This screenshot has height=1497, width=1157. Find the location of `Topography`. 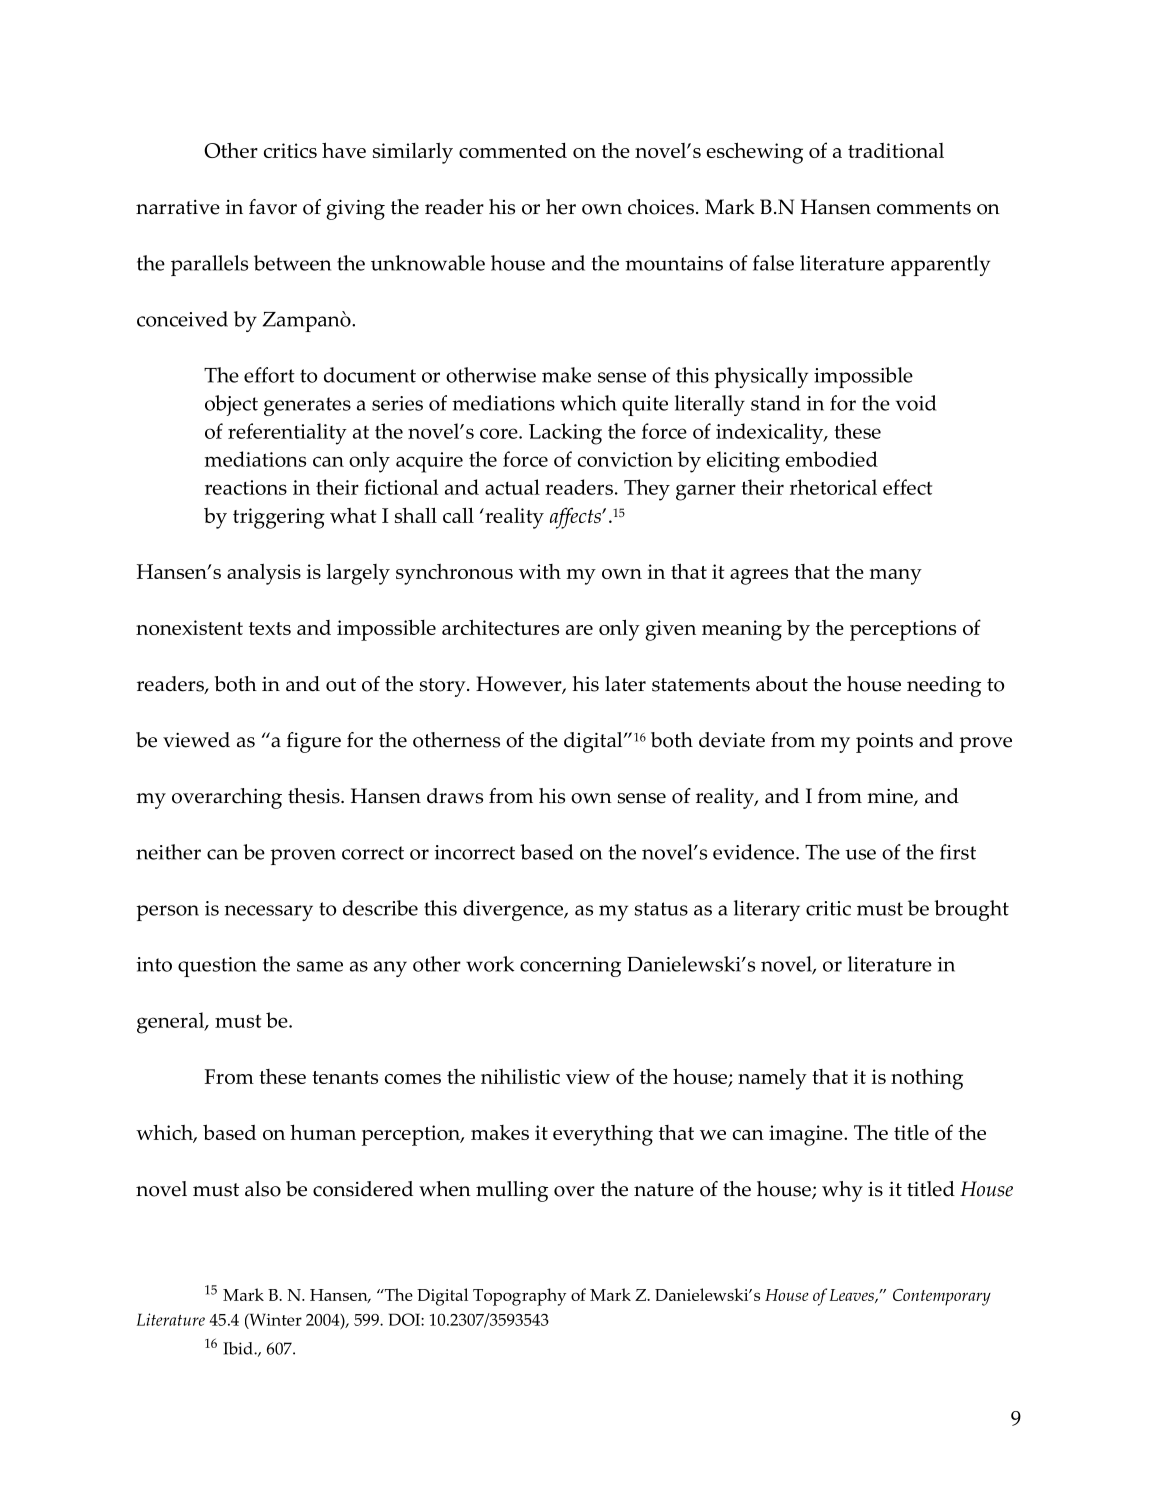

Topography is located at coordinates (519, 1297).
